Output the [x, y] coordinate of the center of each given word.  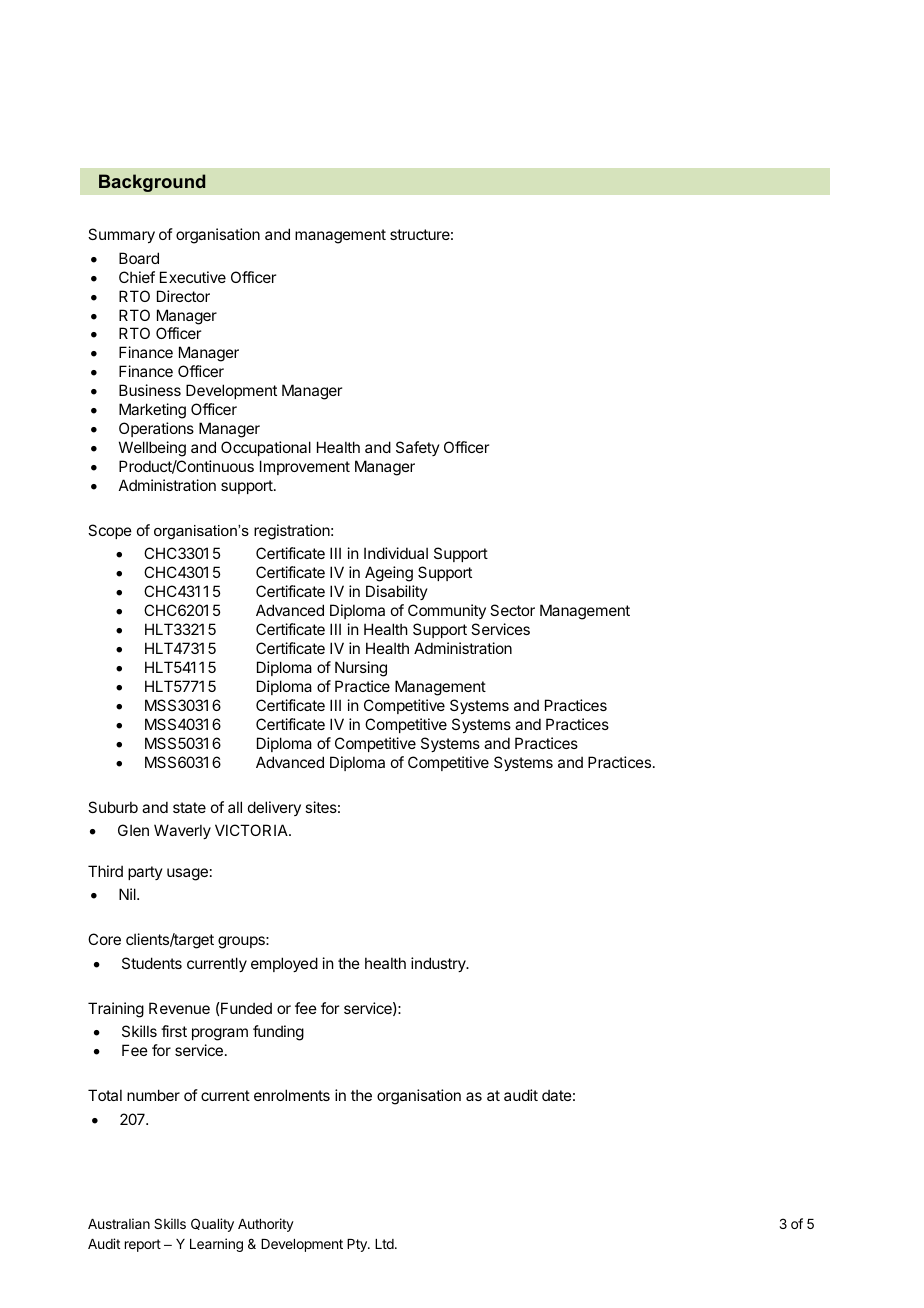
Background [152, 183]
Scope [110, 531]
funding [278, 1033]
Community [447, 611]
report [143, 1245]
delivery [274, 808]
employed [284, 964]
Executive [193, 277]
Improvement [305, 467]
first [174, 1031]
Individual [396, 553]
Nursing [361, 669]
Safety [418, 448]
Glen [133, 830]
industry [439, 964]
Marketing [152, 411]
